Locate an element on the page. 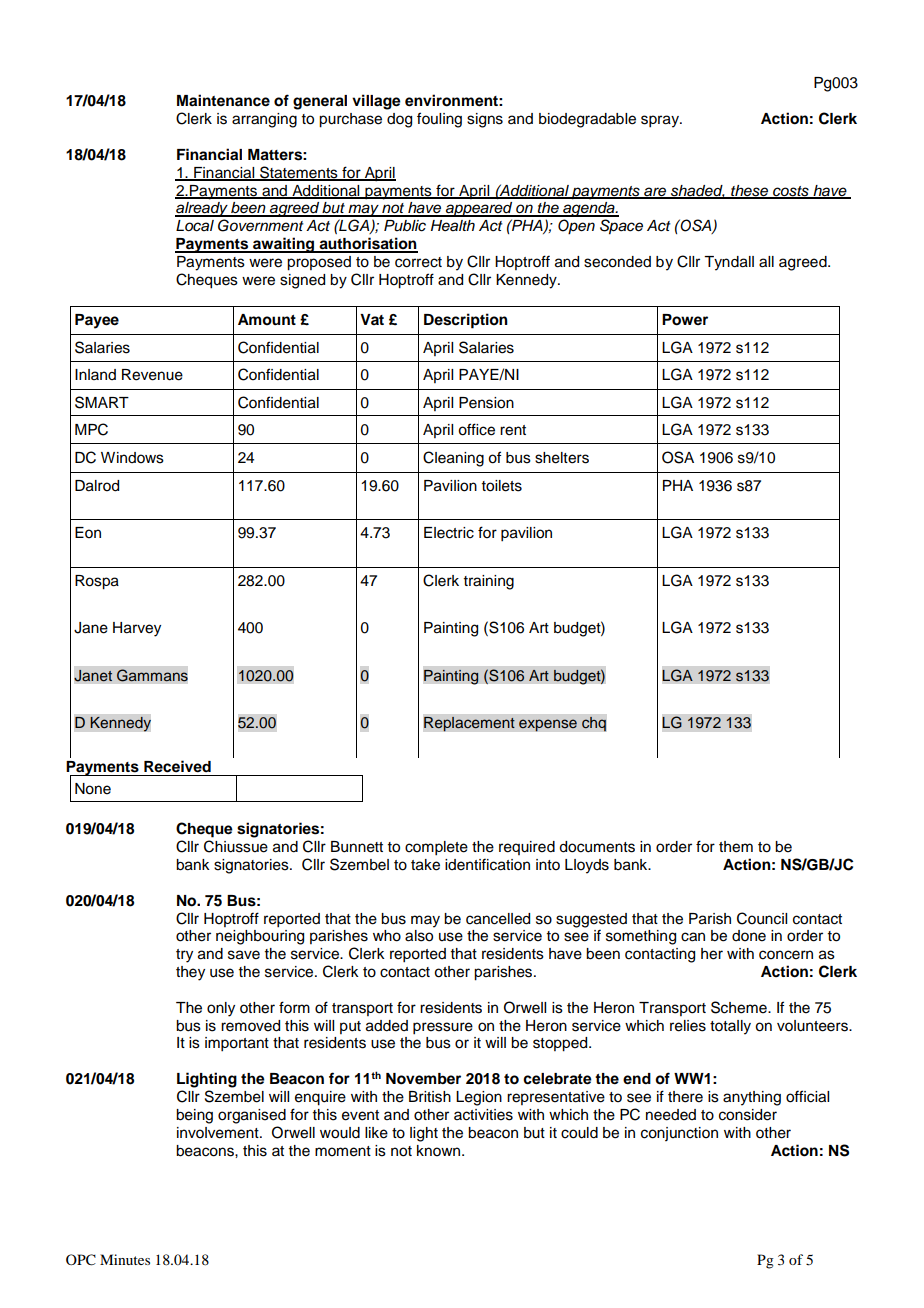  fouling is located at coordinates (439, 120).
